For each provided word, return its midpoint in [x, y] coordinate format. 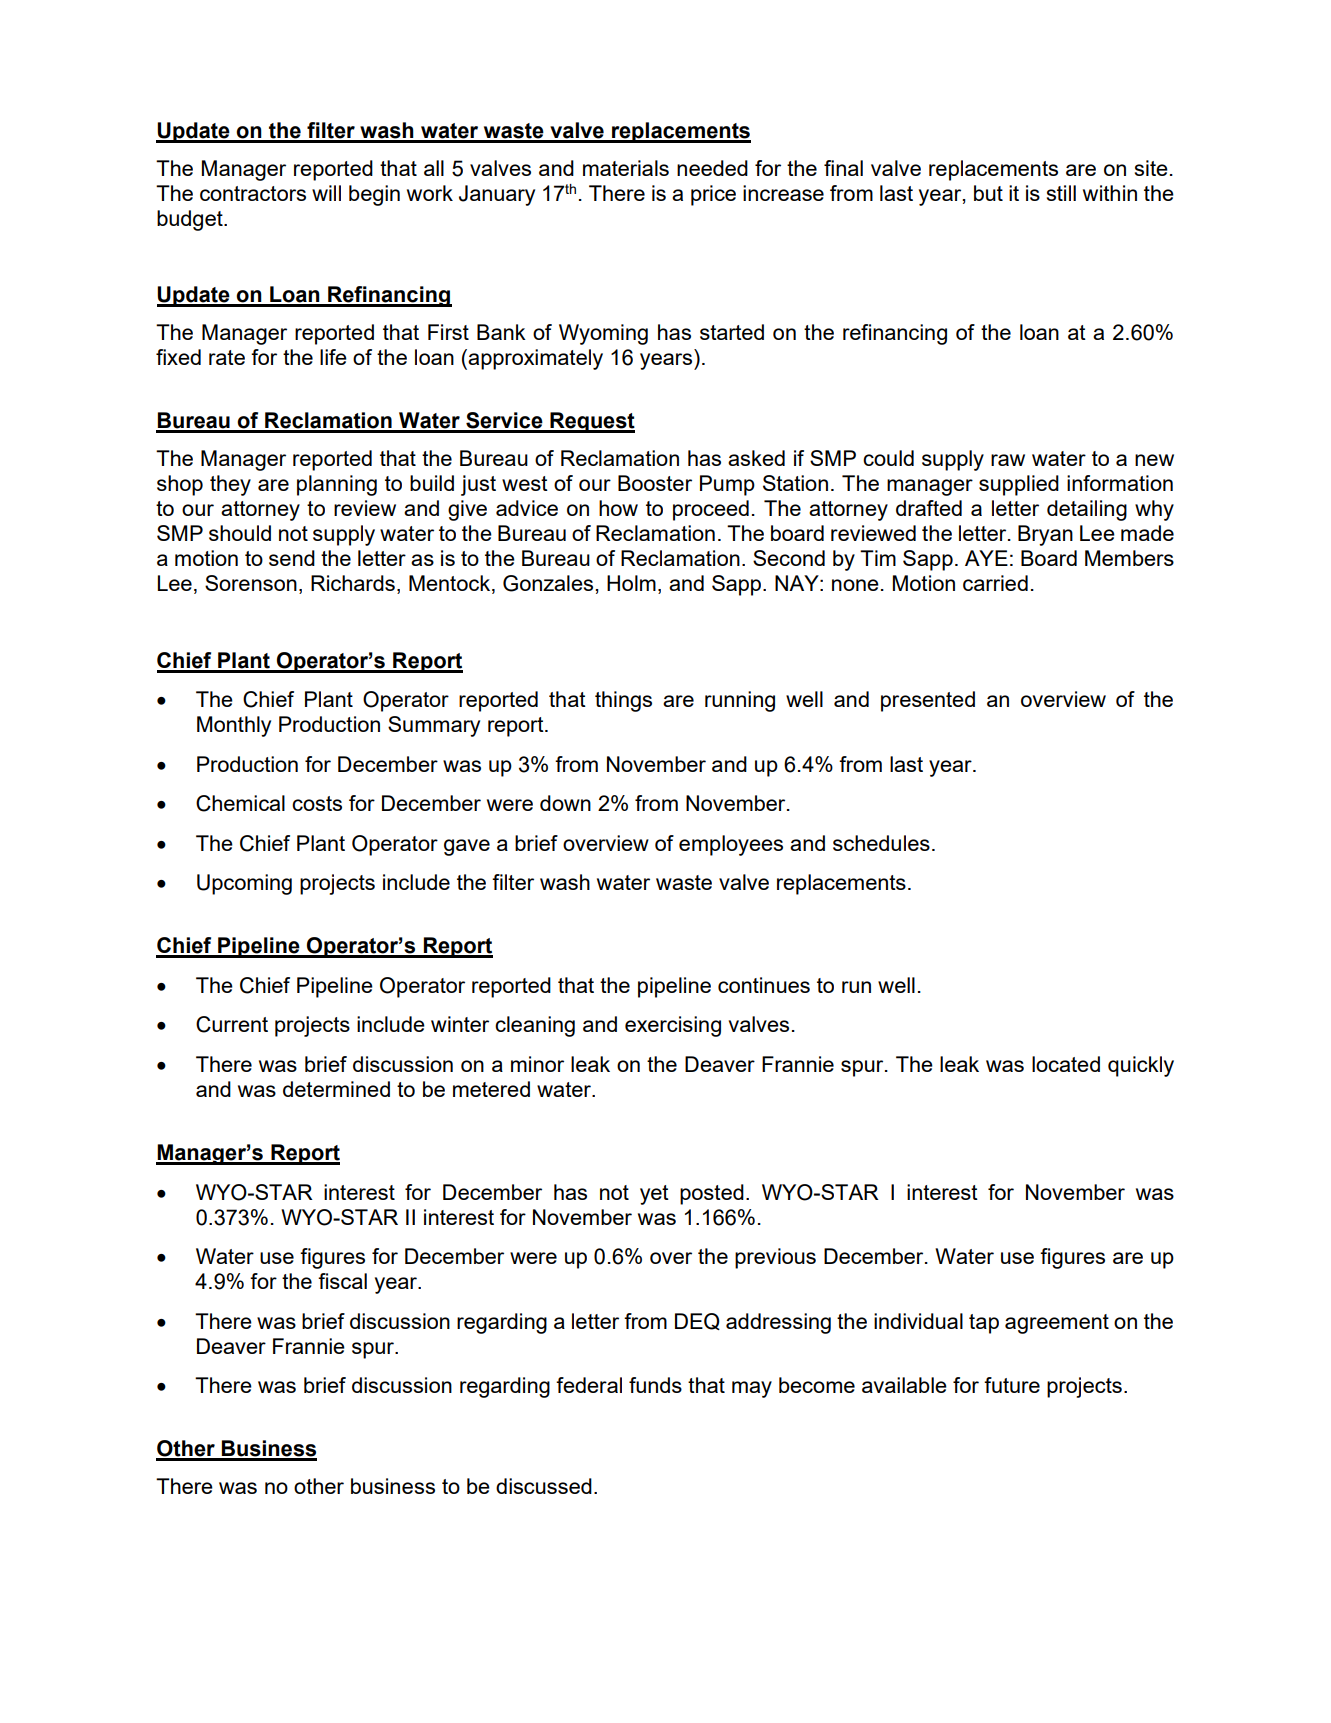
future [1012, 1385]
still [1061, 193]
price [713, 195]
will [326, 193]
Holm [631, 583]
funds [655, 1385]
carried [995, 583]
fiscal [342, 1281]
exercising [673, 1026]
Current [232, 1024]
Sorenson [251, 583]
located [1066, 1064]
